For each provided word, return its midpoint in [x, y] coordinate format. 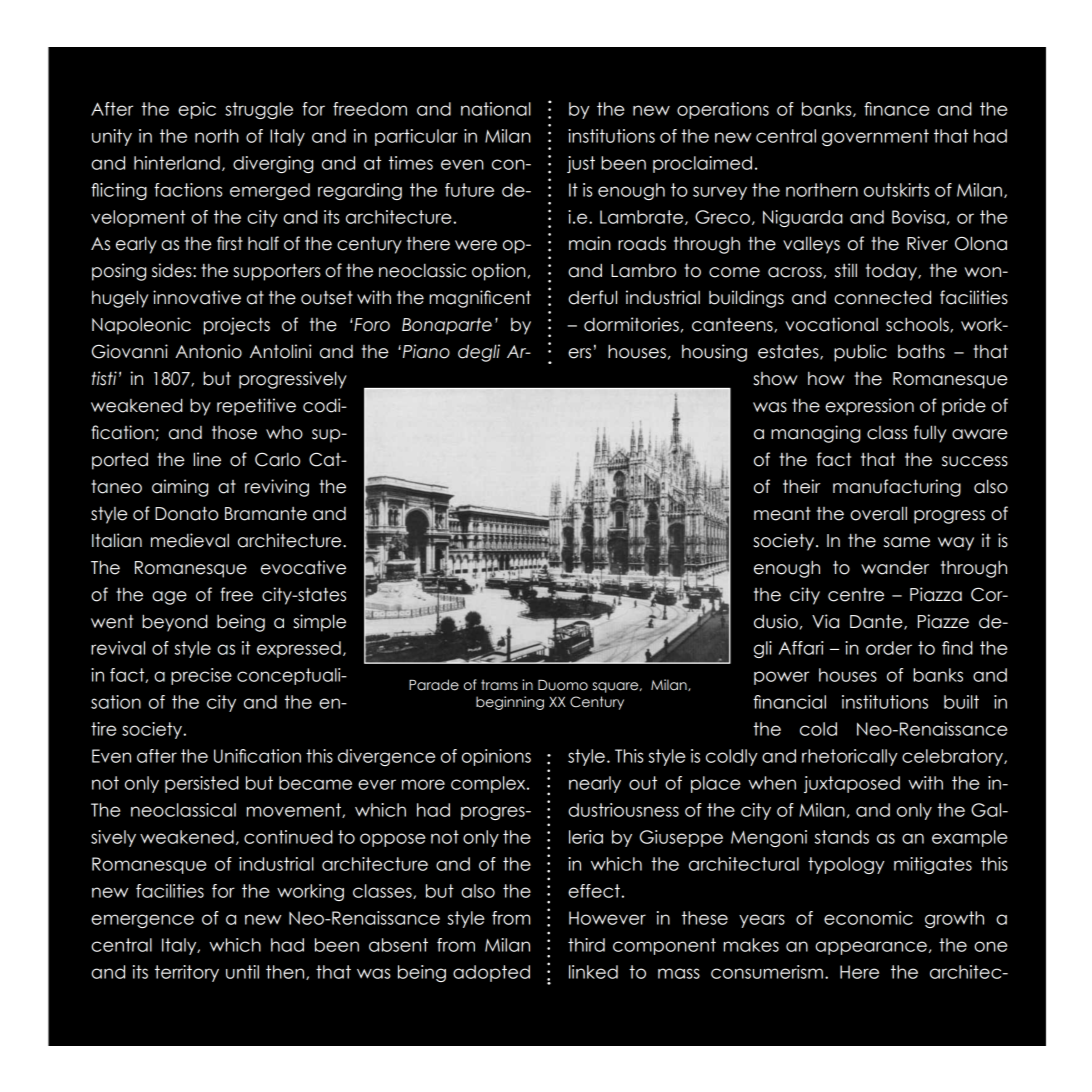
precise [201, 676]
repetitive [256, 407]
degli [479, 353]
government [875, 137]
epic [197, 110]
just [581, 164]
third [586, 945]
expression [869, 407]
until [242, 972]
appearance [871, 948]
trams [499, 685]
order [889, 648]
